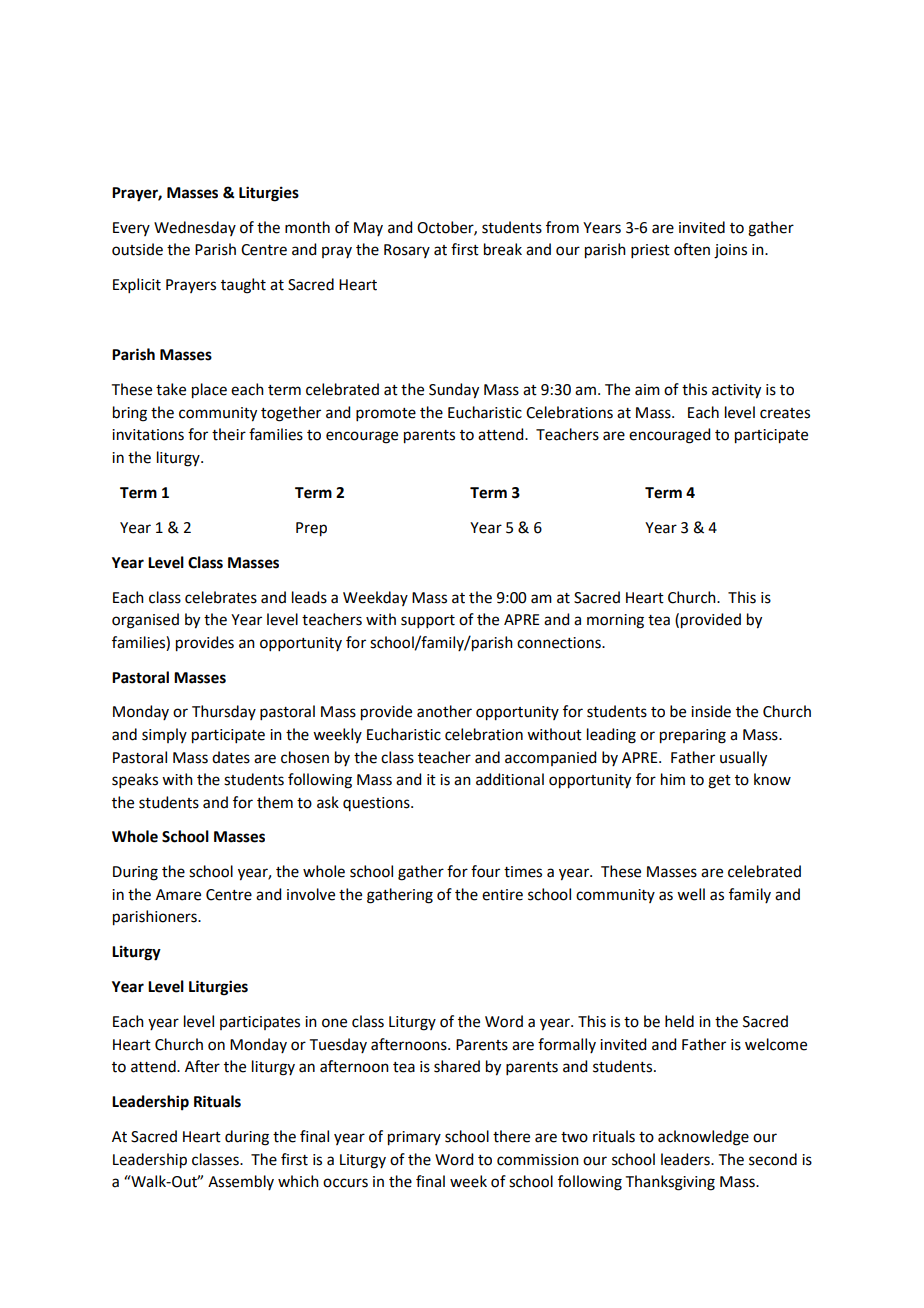 Image resolution: width=924 pixels, height=1308 pixels. Describe the element at coordinates (229, 434) in the document. I see `their` at that location.
